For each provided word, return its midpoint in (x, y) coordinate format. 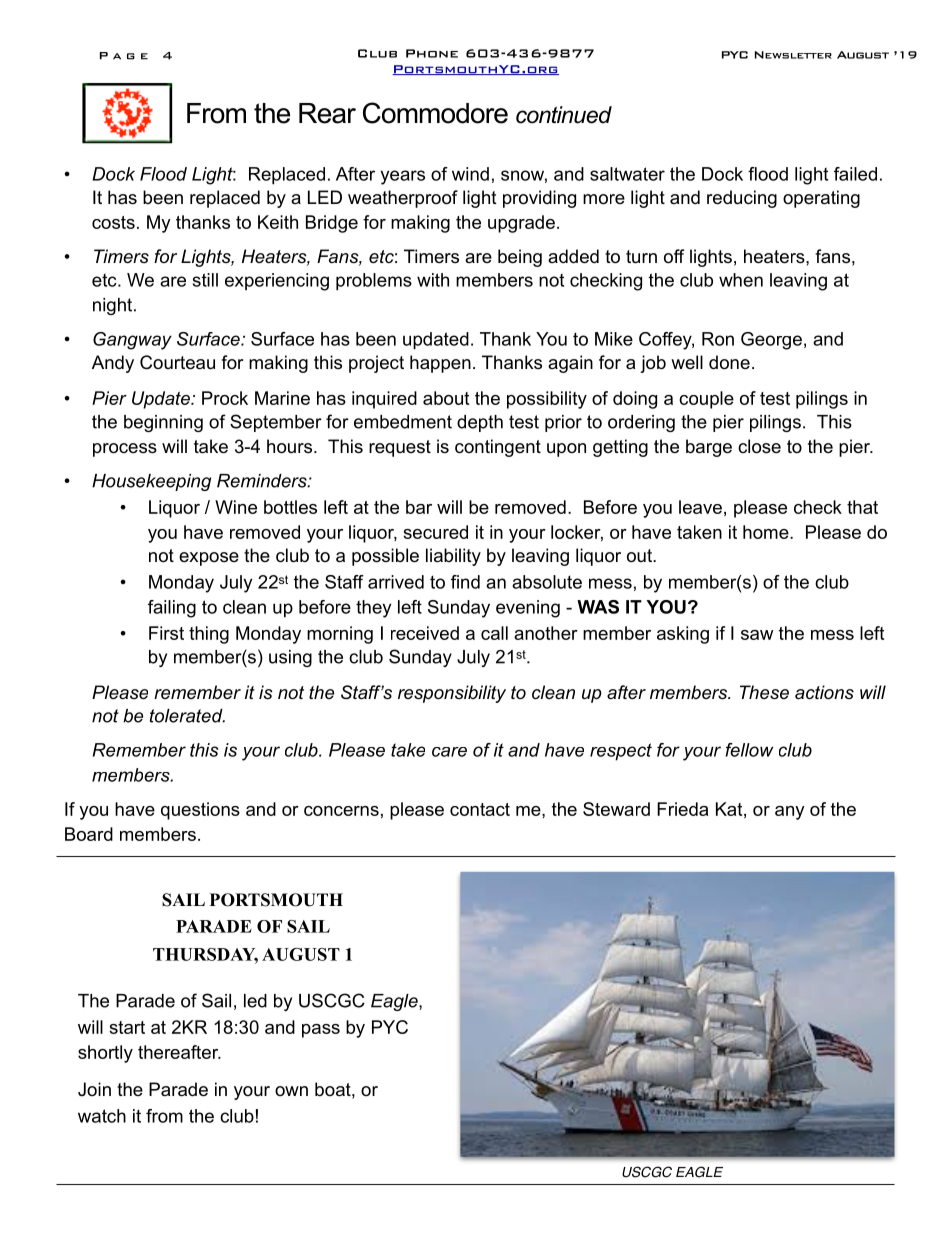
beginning (163, 423)
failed (855, 174)
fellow (749, 750)
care (449, 752)
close (759, 446)
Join (94, 1089)
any (790, 813)
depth (480, 423)
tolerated (187, 716)
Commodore (435, 113)
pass (321, 1031)
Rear (327, 113)
